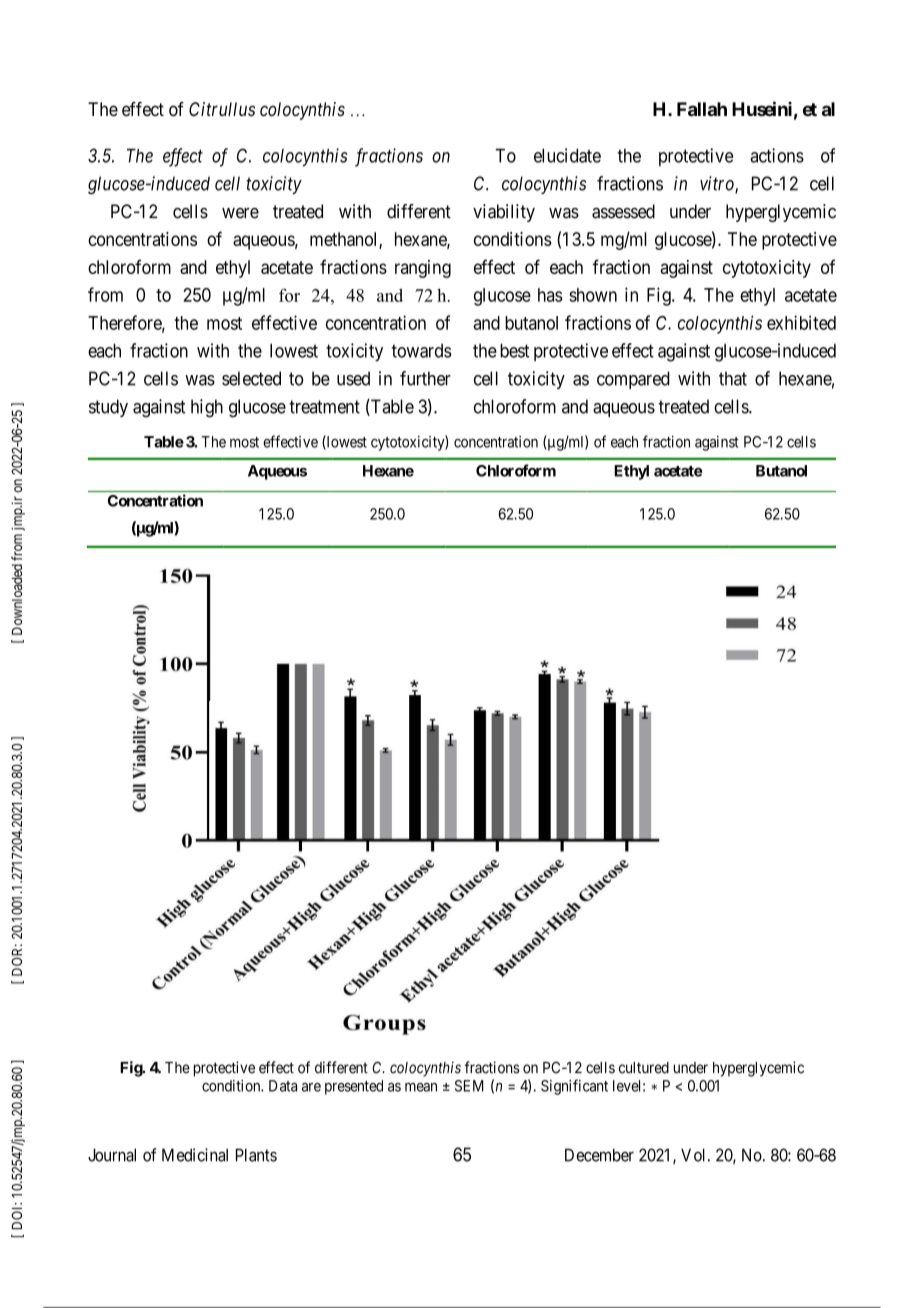  What do you see at coordinates (240, 213) in the image?
I see `were` at bounding box center [240, 213].
